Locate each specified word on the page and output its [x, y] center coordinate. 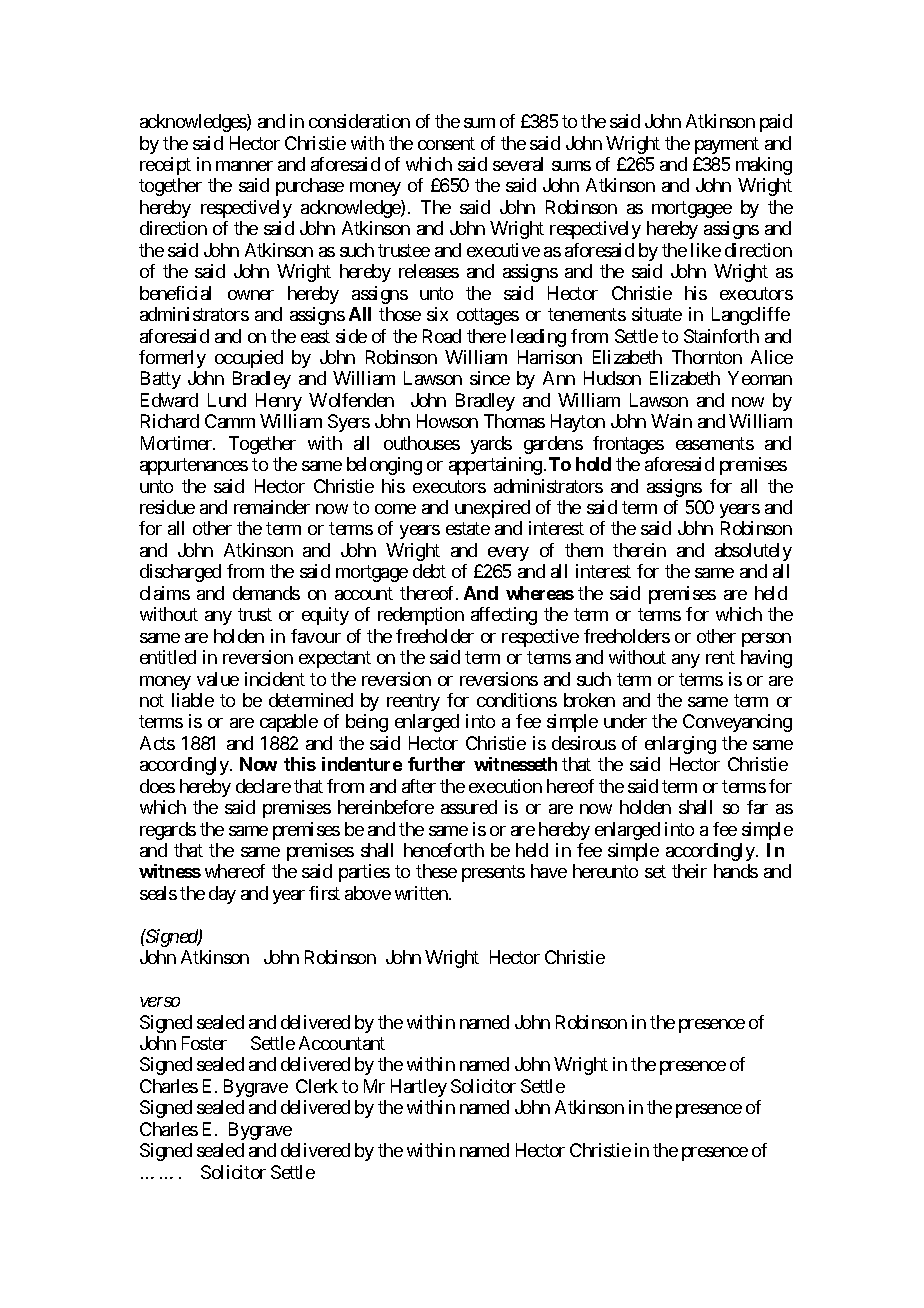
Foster [204, 1043]
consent [446, 143]
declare [263, 786]
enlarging [680, 745]
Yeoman [760, 378]
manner [244, 166]
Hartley [419, 1088]
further [436, 764]
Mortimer [177, 443]
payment [727, 145]
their [689, 871]
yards [491, 445]
